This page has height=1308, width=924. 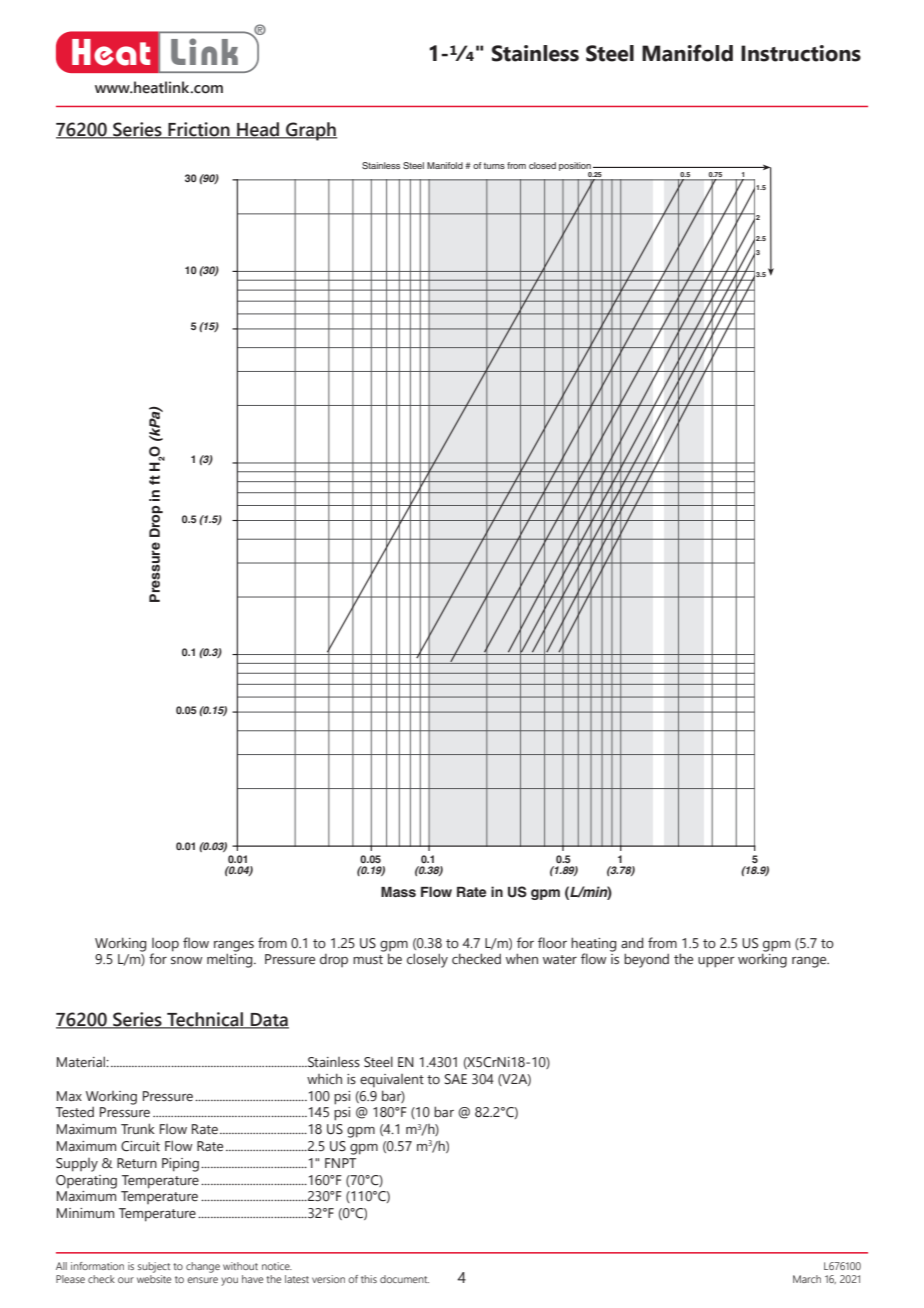 What do you see at coordinates (427, 960) in the page?
I see `closely` at bounding box center [427, 960].
